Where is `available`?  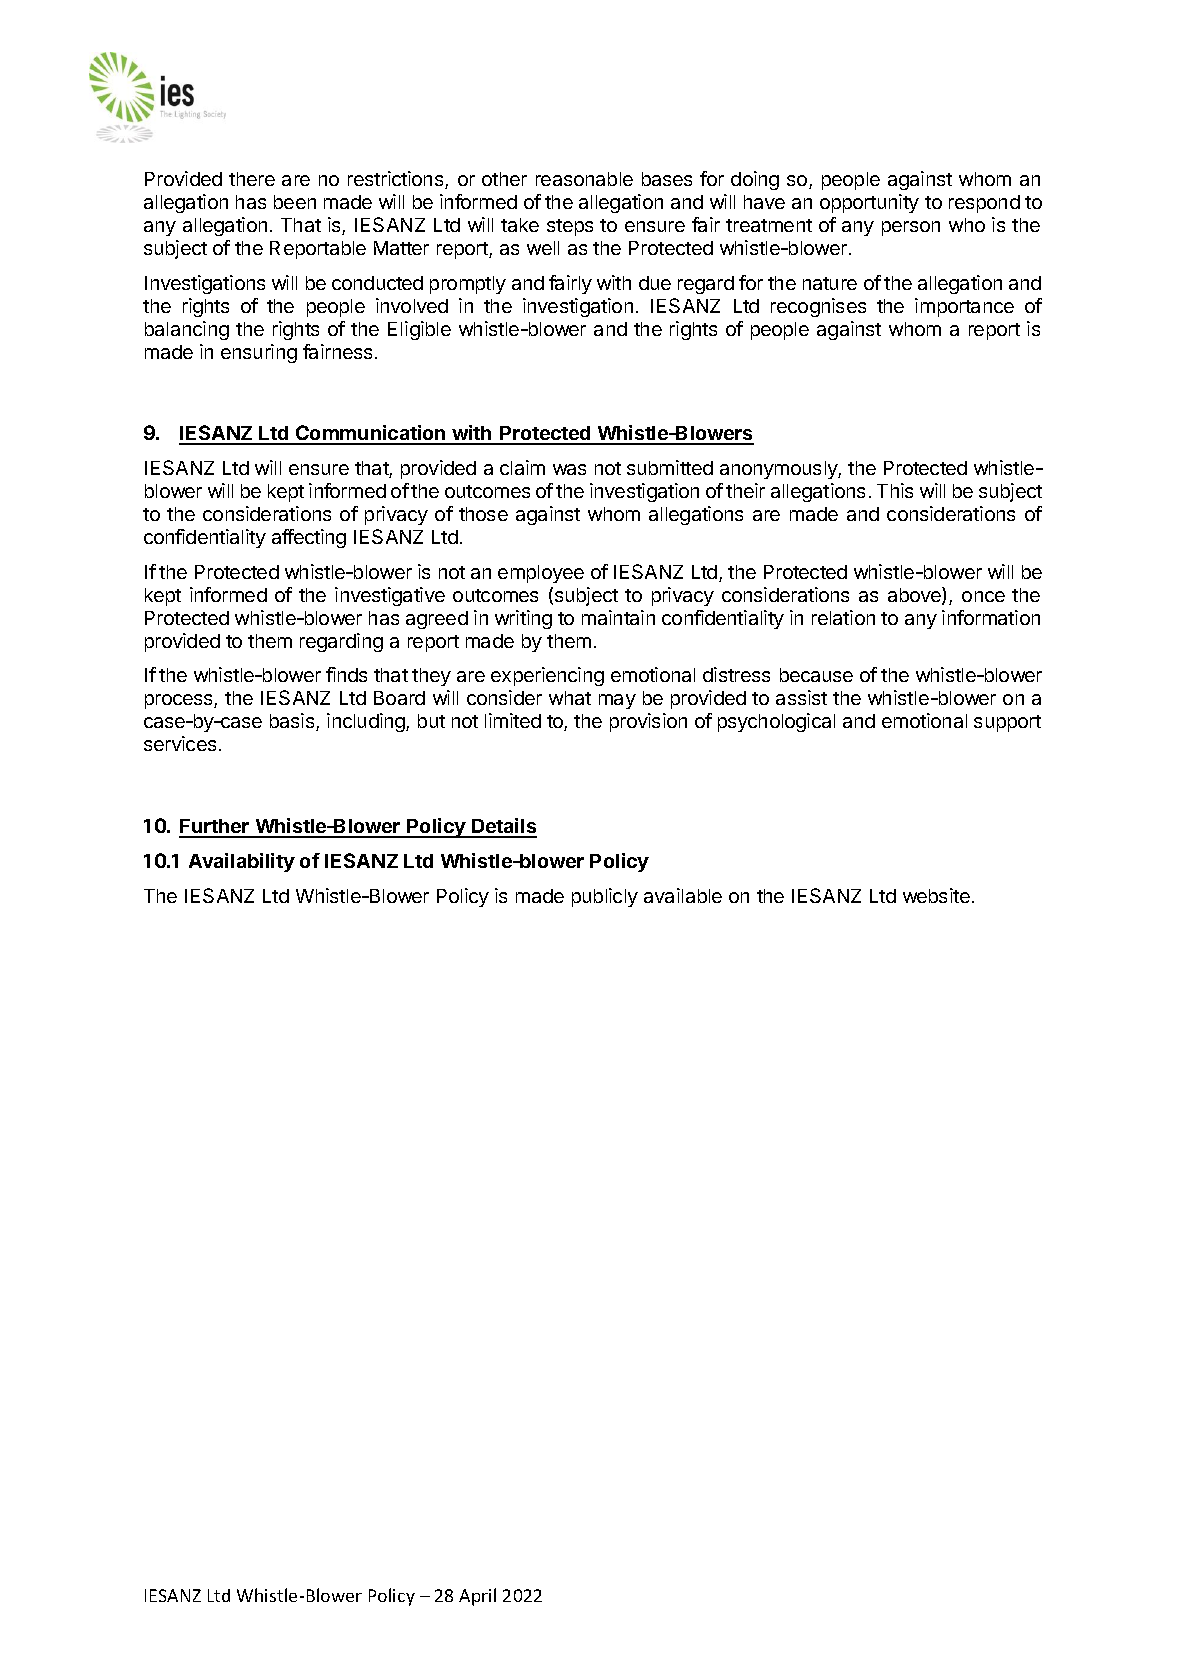
available is located at coordinates (683, 895).
